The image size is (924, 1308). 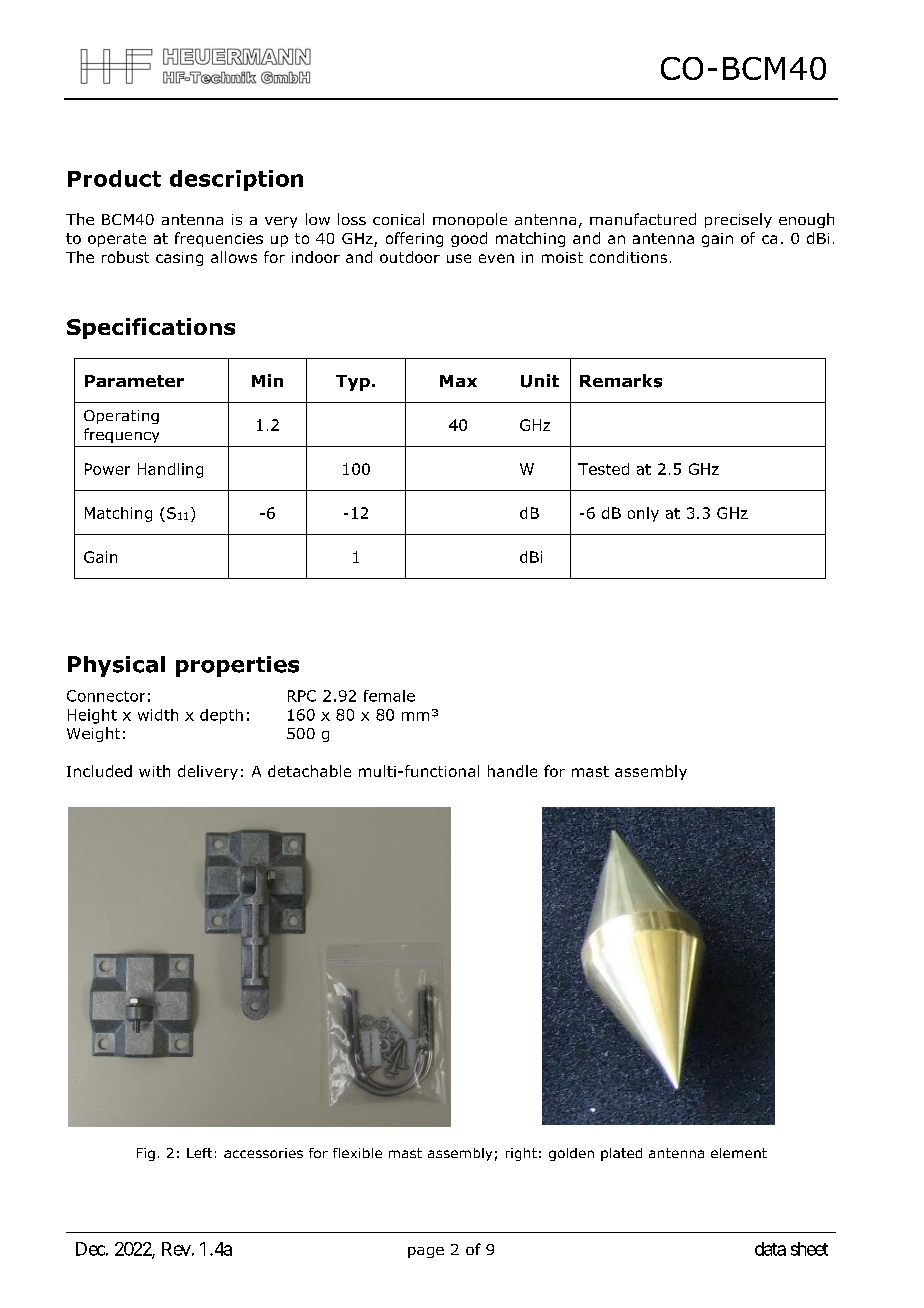 I want to click on precisely, so click(x=738, y=220).
